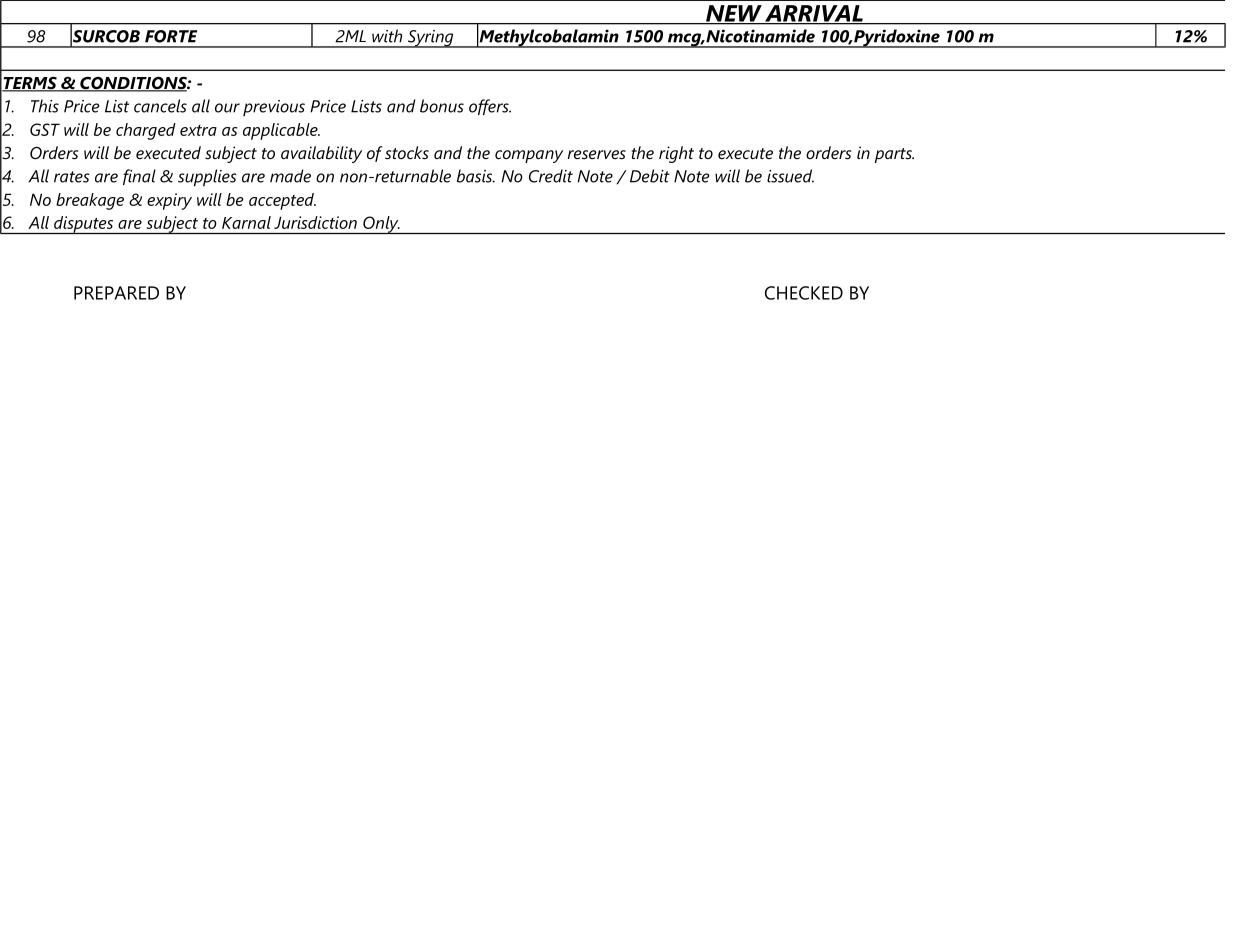 This page has height=952, width=1233. Describe the element at coordinates (814, 14) in the page. I see `ARRIVAL` at that location.
